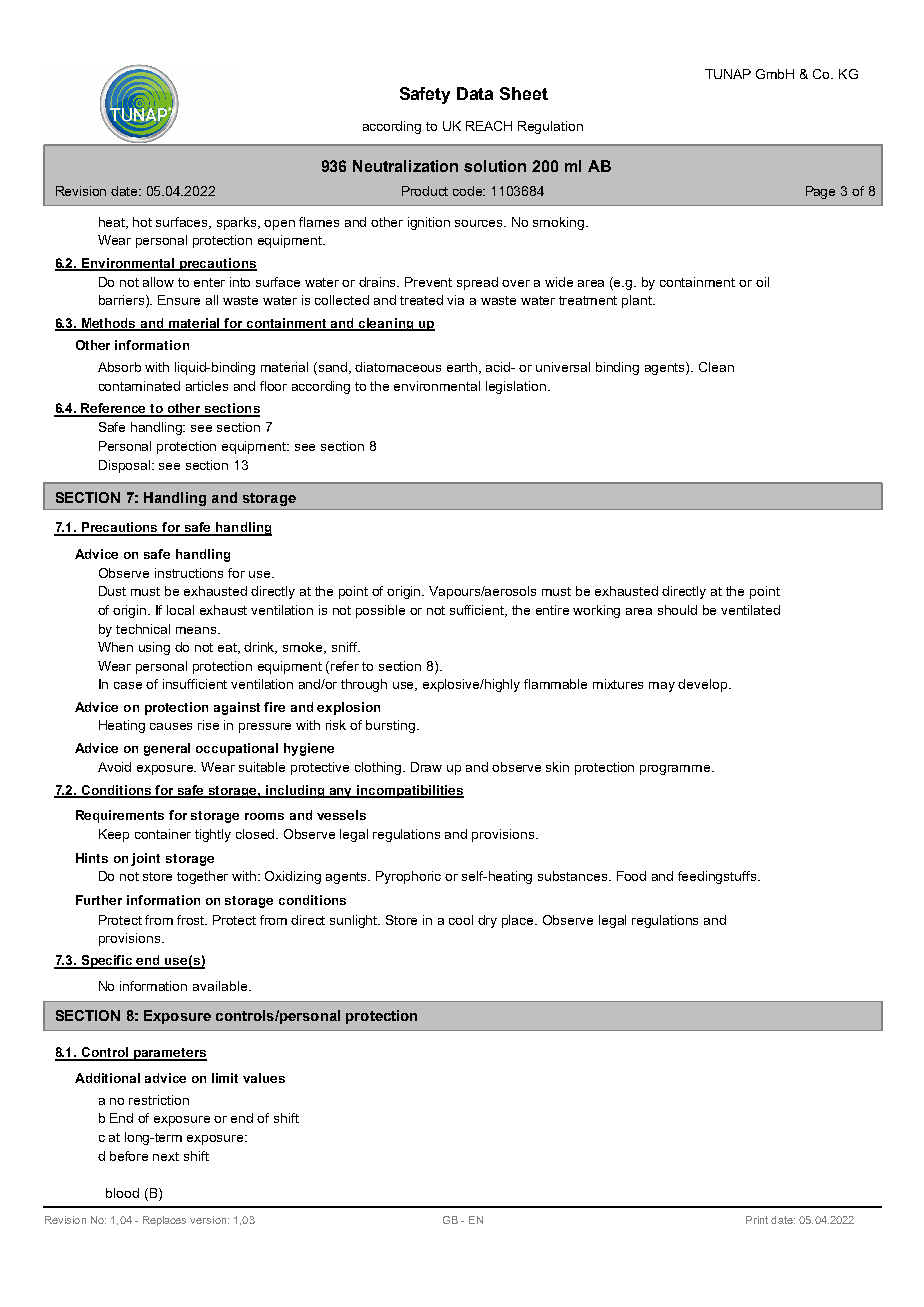 Image resolution: width=924 pixels, height=1307 pixels. What do you see at coordinates (750, 610) in the page?
I see `ventilated` at bounding box center [750, 610].
